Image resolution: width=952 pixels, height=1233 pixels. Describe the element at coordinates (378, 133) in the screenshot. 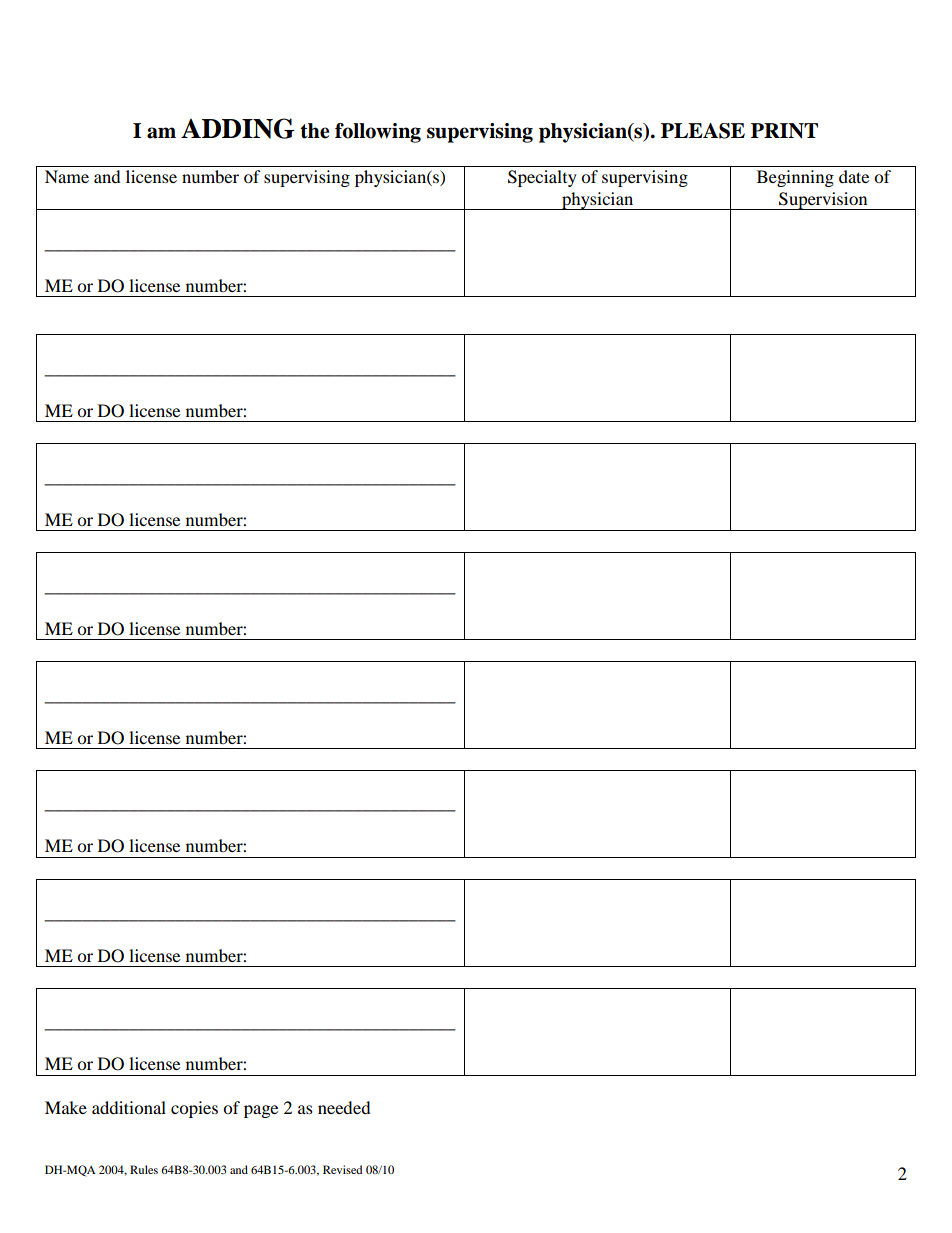

I see `following` at that location.
